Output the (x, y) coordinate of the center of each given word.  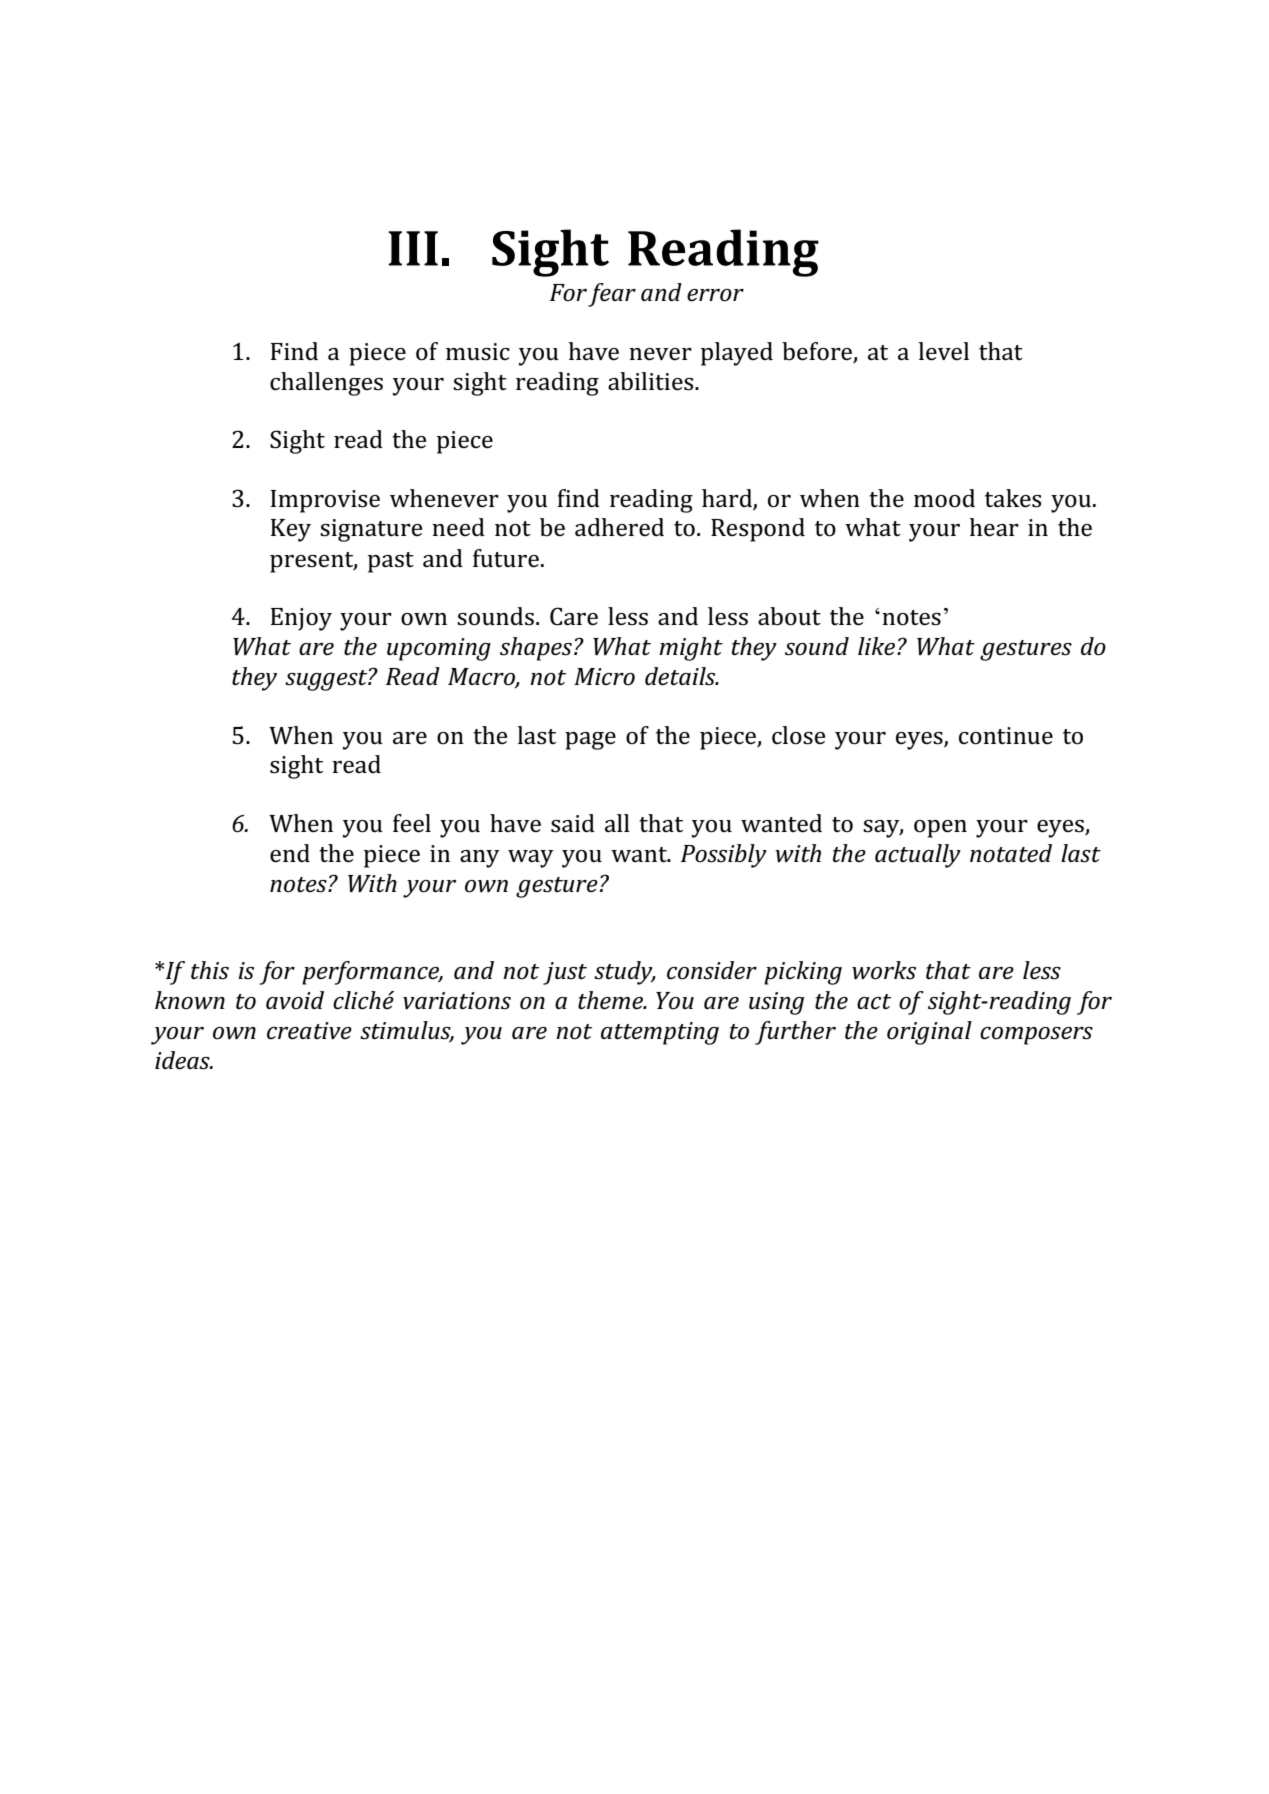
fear (612, 295)
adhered (619, 527)
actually (918, 856)
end (290, 853)
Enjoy (301, 619)
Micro (604, 677)
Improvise (325, 501)
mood (944, 498)
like (878, 646)
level (943, 351)
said (573, 823)
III (413, 248)
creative (309, 1031)
